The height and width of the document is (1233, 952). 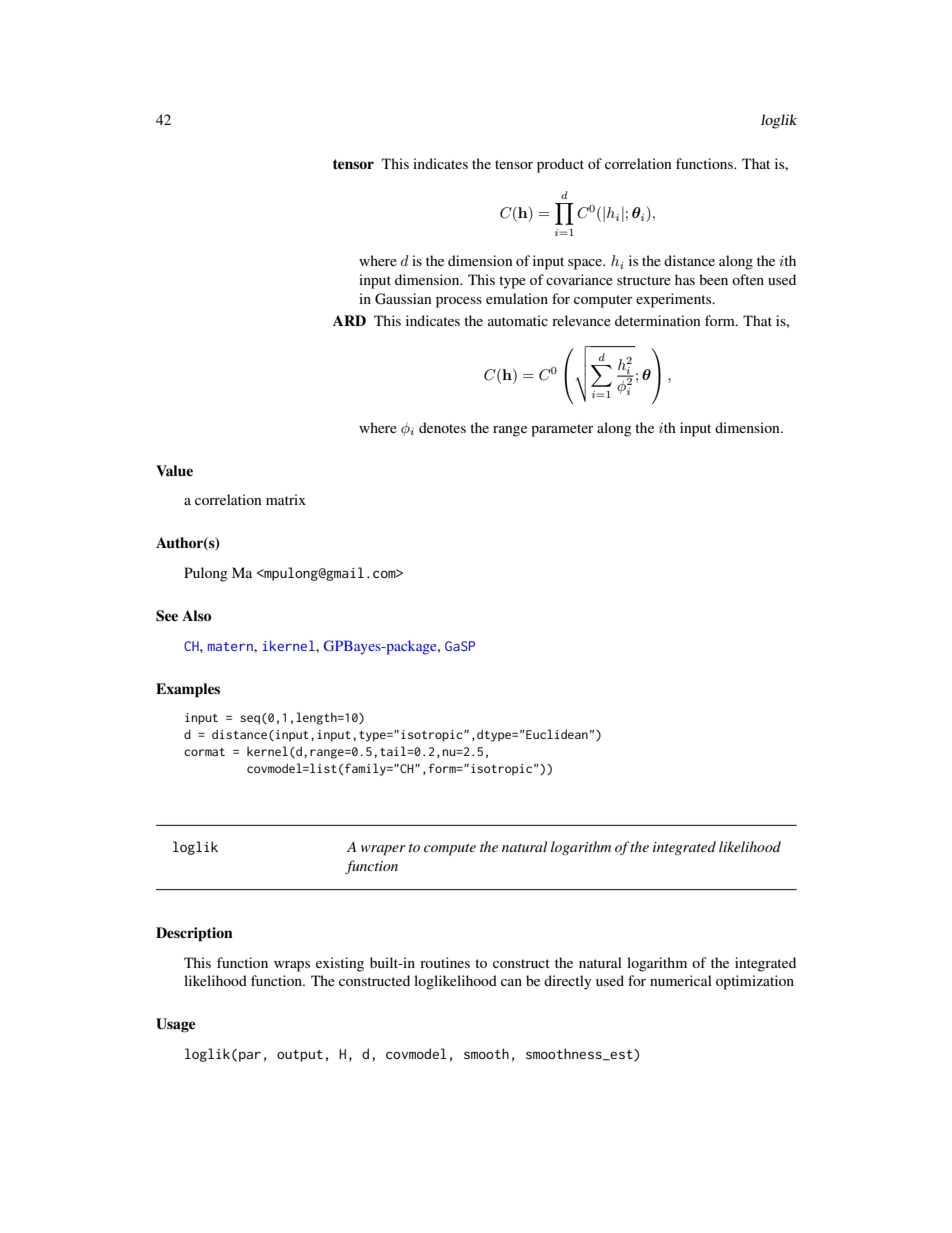 I want to click on Also, so click(x=196, y=615).
